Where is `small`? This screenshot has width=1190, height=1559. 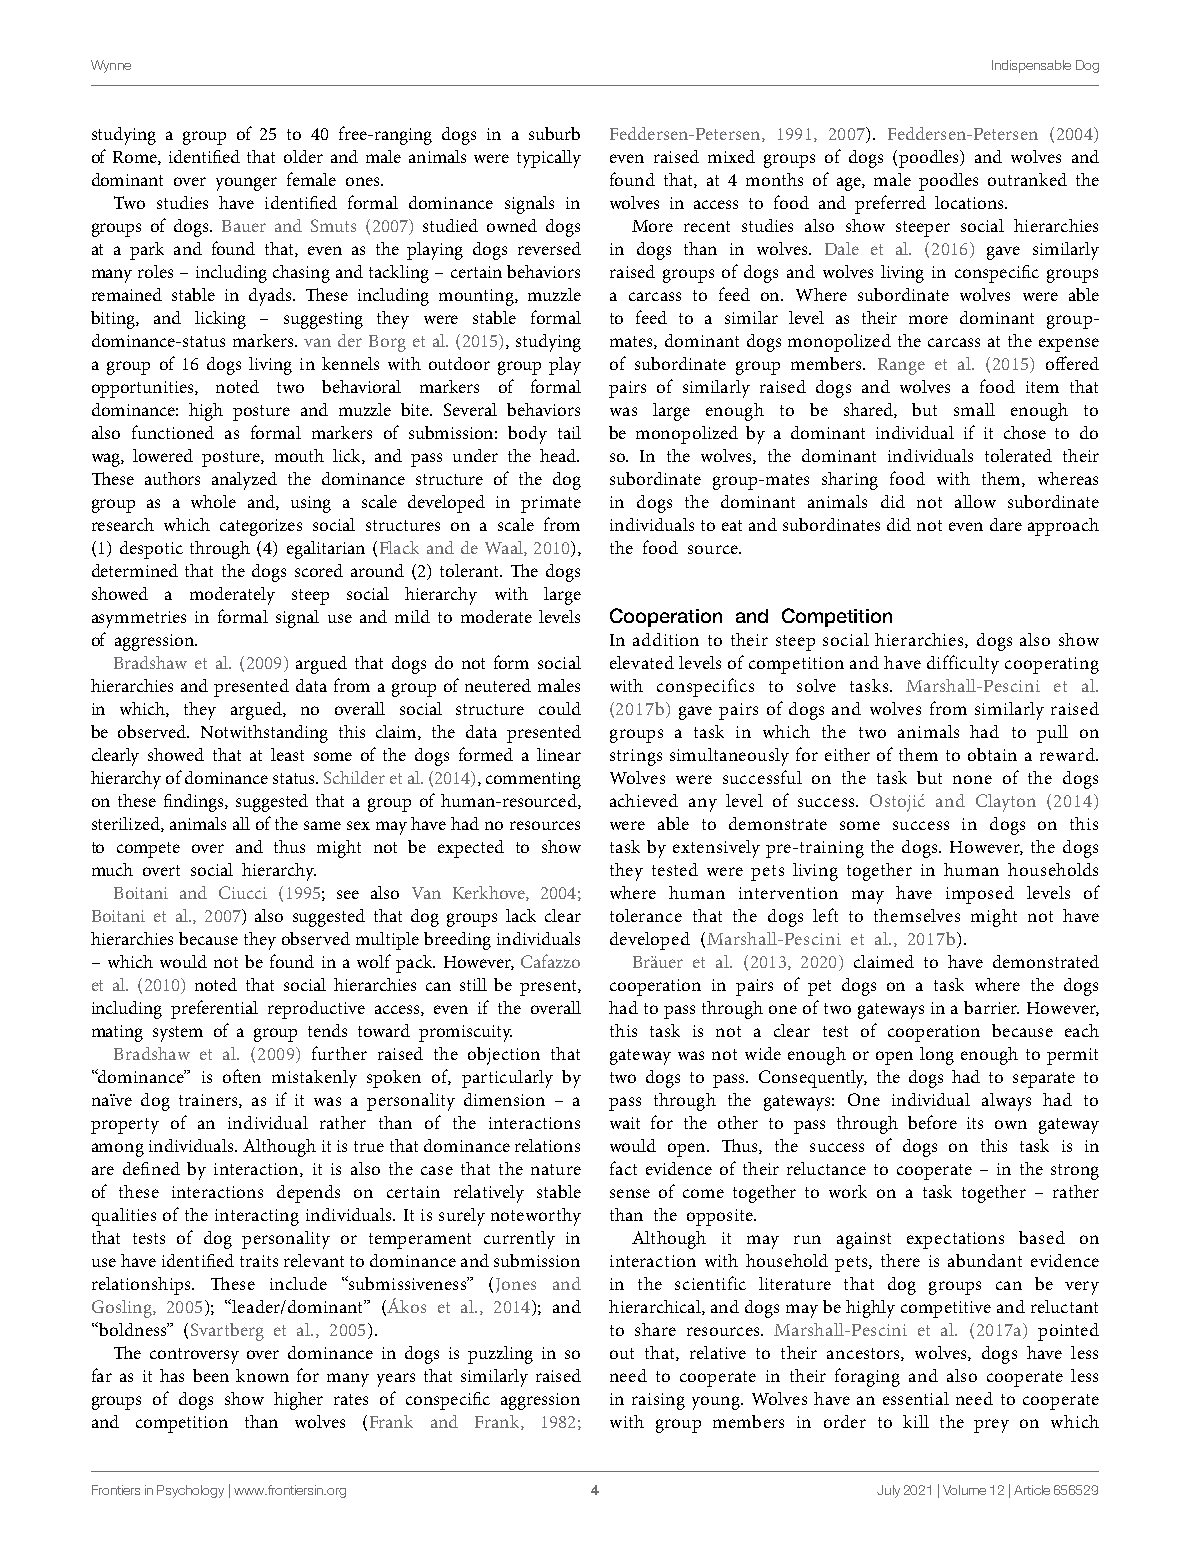 small is located at coordinates (974, 409).
